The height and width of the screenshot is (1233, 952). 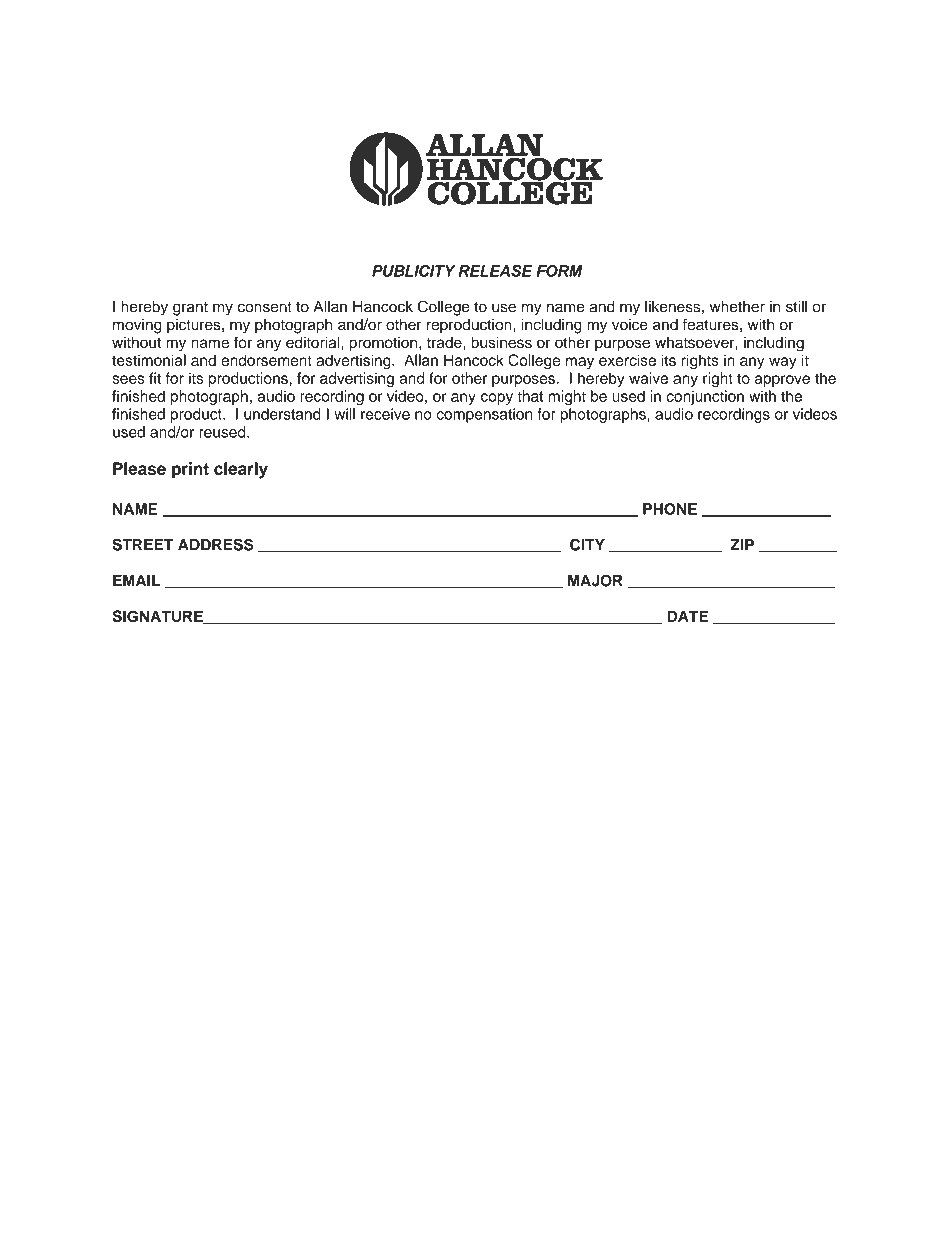 What do you see at coordinates (495, 271) in the screenshot?
I see `RELEASE` at bounding box center [495, 271].
